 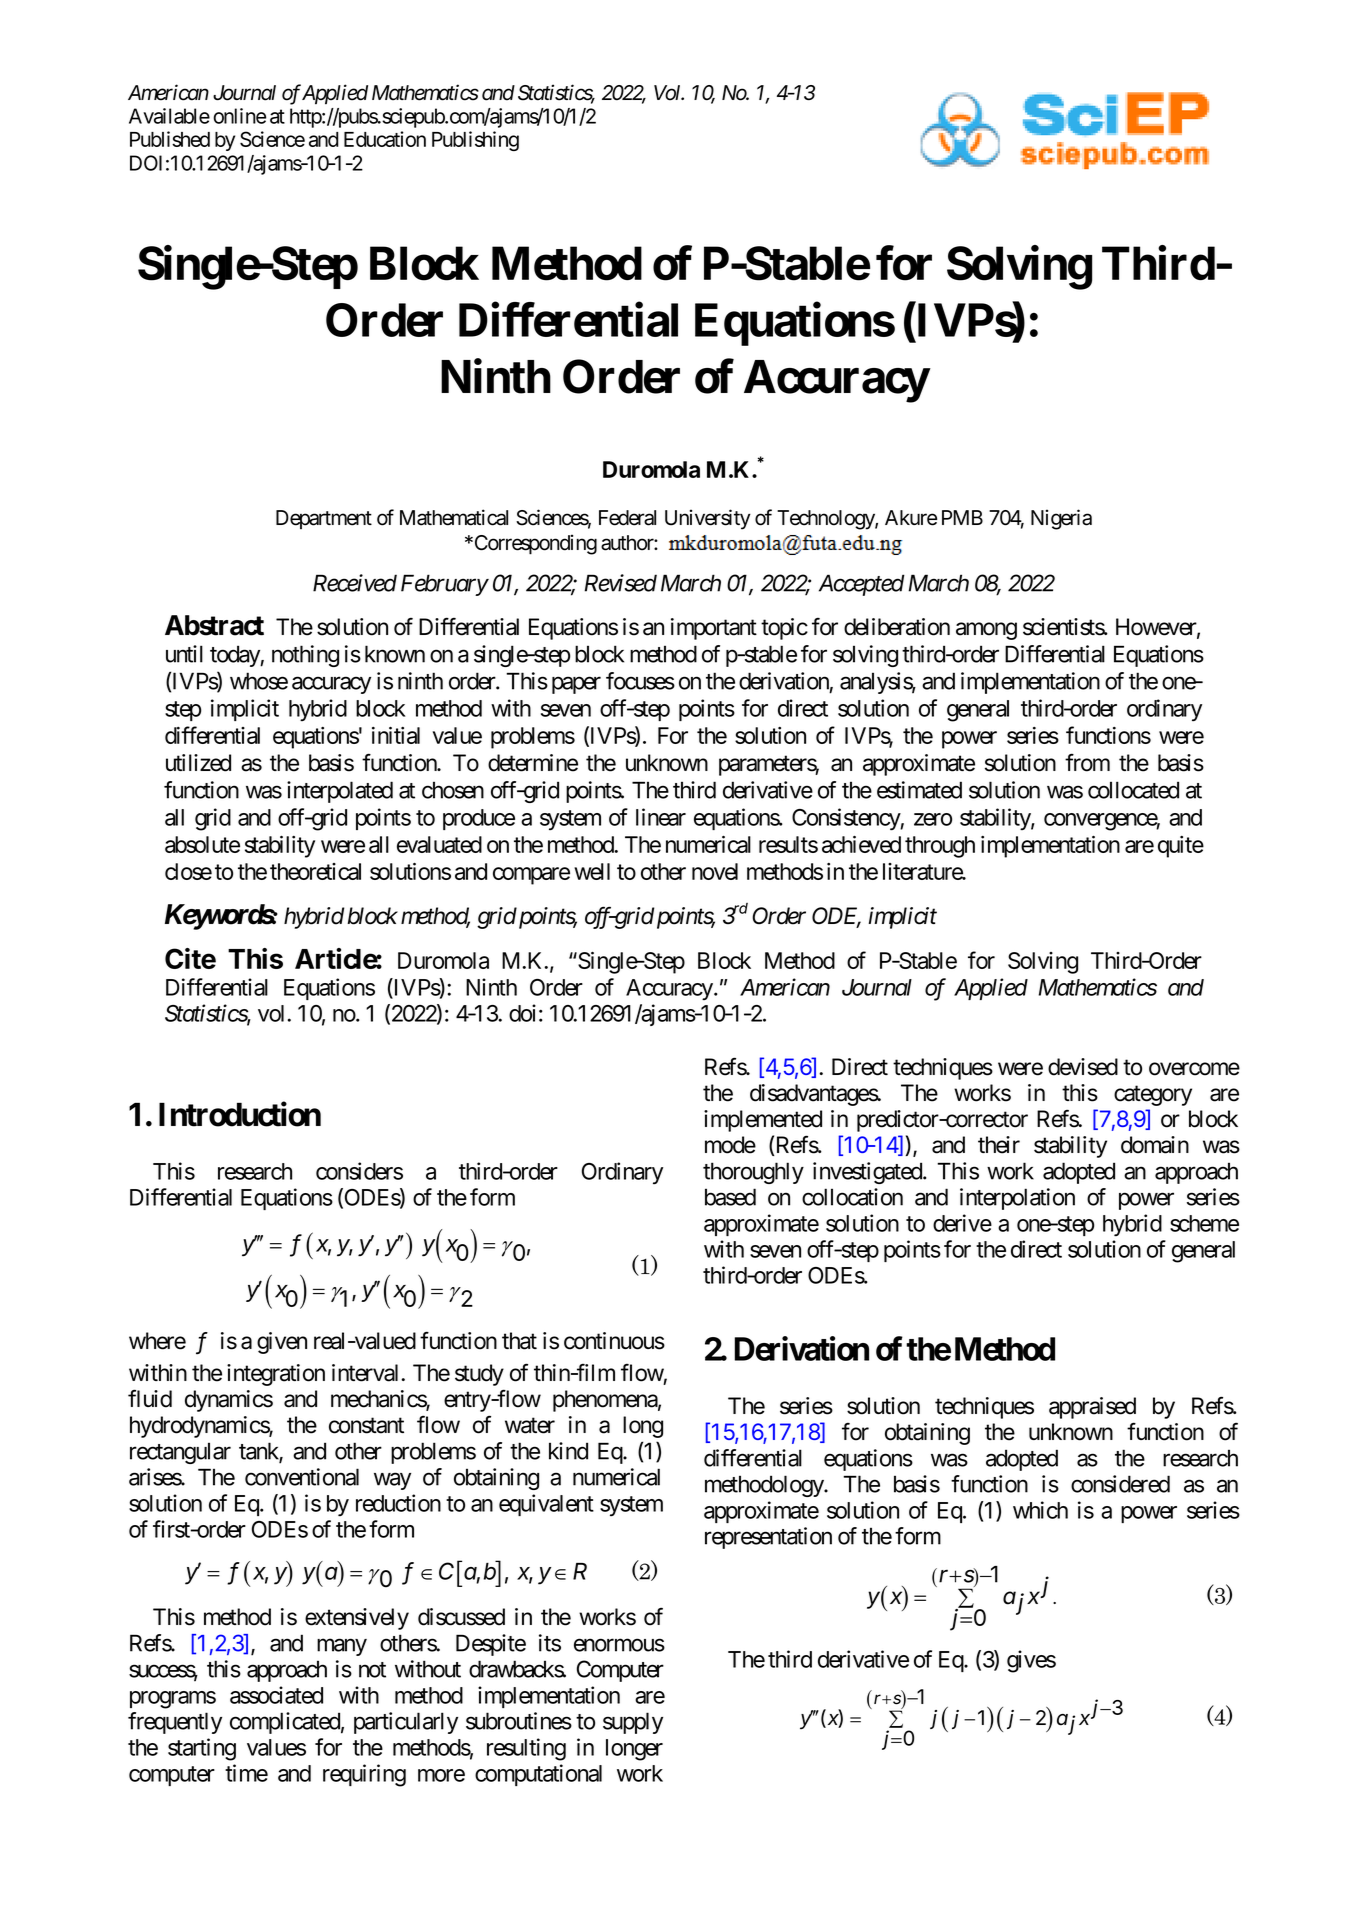 What do you see at coordinates (276, 1375) in the document?
I see `integration` at bounding box center [276, 1375].
